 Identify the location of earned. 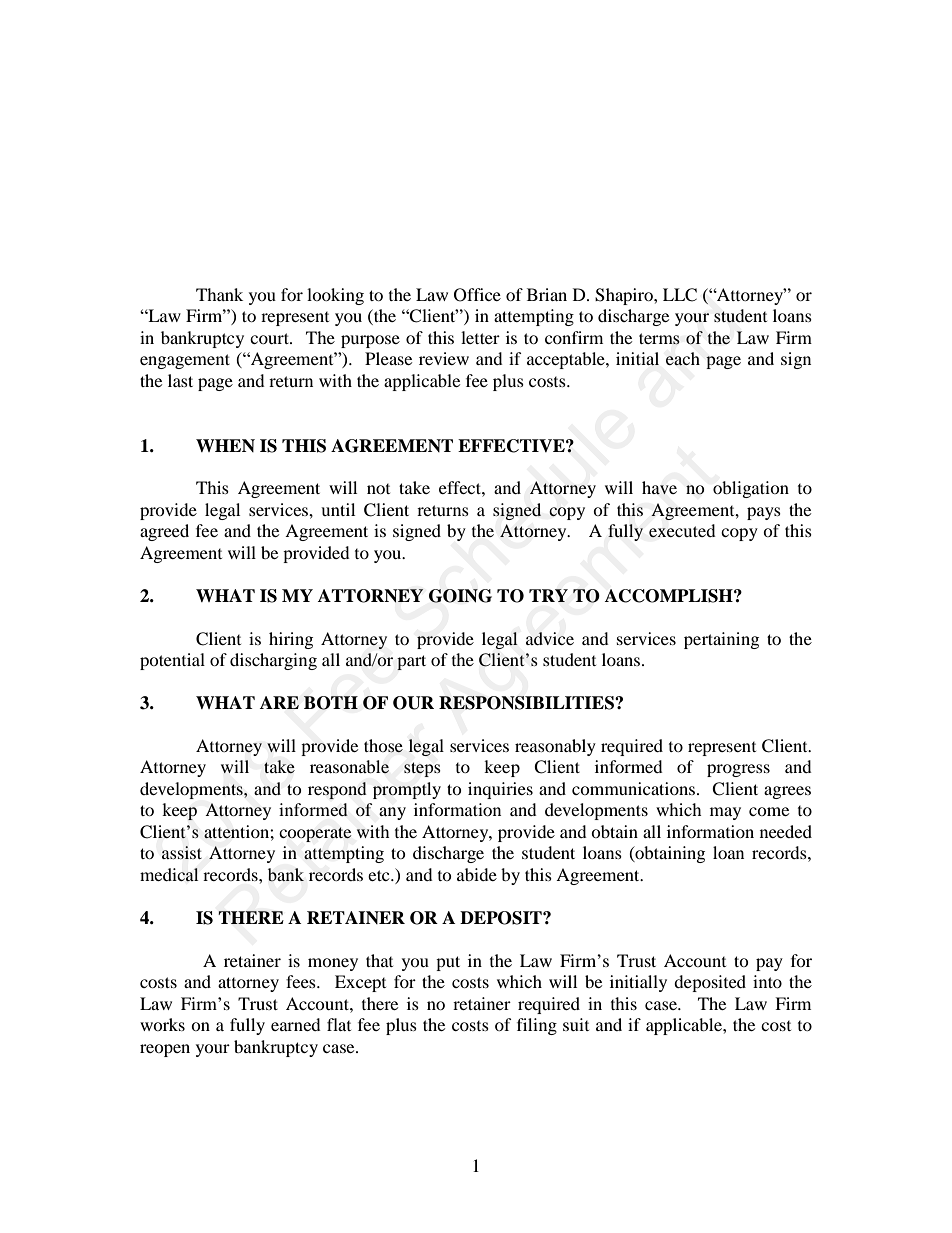
(296, 1024).
